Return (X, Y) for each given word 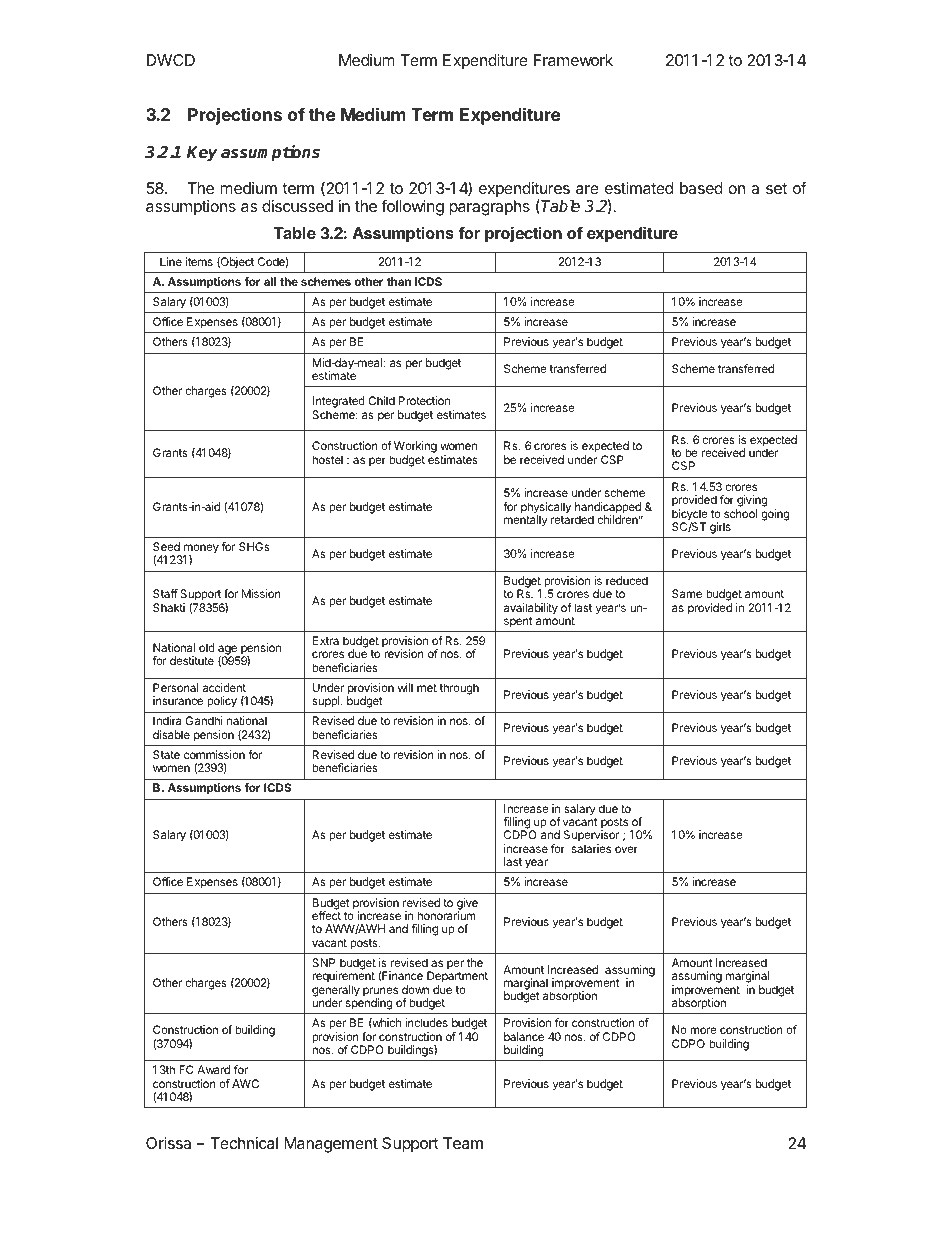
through (459, 689)
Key (202, 154)
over (626, 849)
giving (752, 502)
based (701, 188)
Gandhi (204, 720)
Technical (244, 1143)
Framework (573, 60)
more (703, 1030)
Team (463, 1143)
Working (415, 448)
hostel (327, 459)
